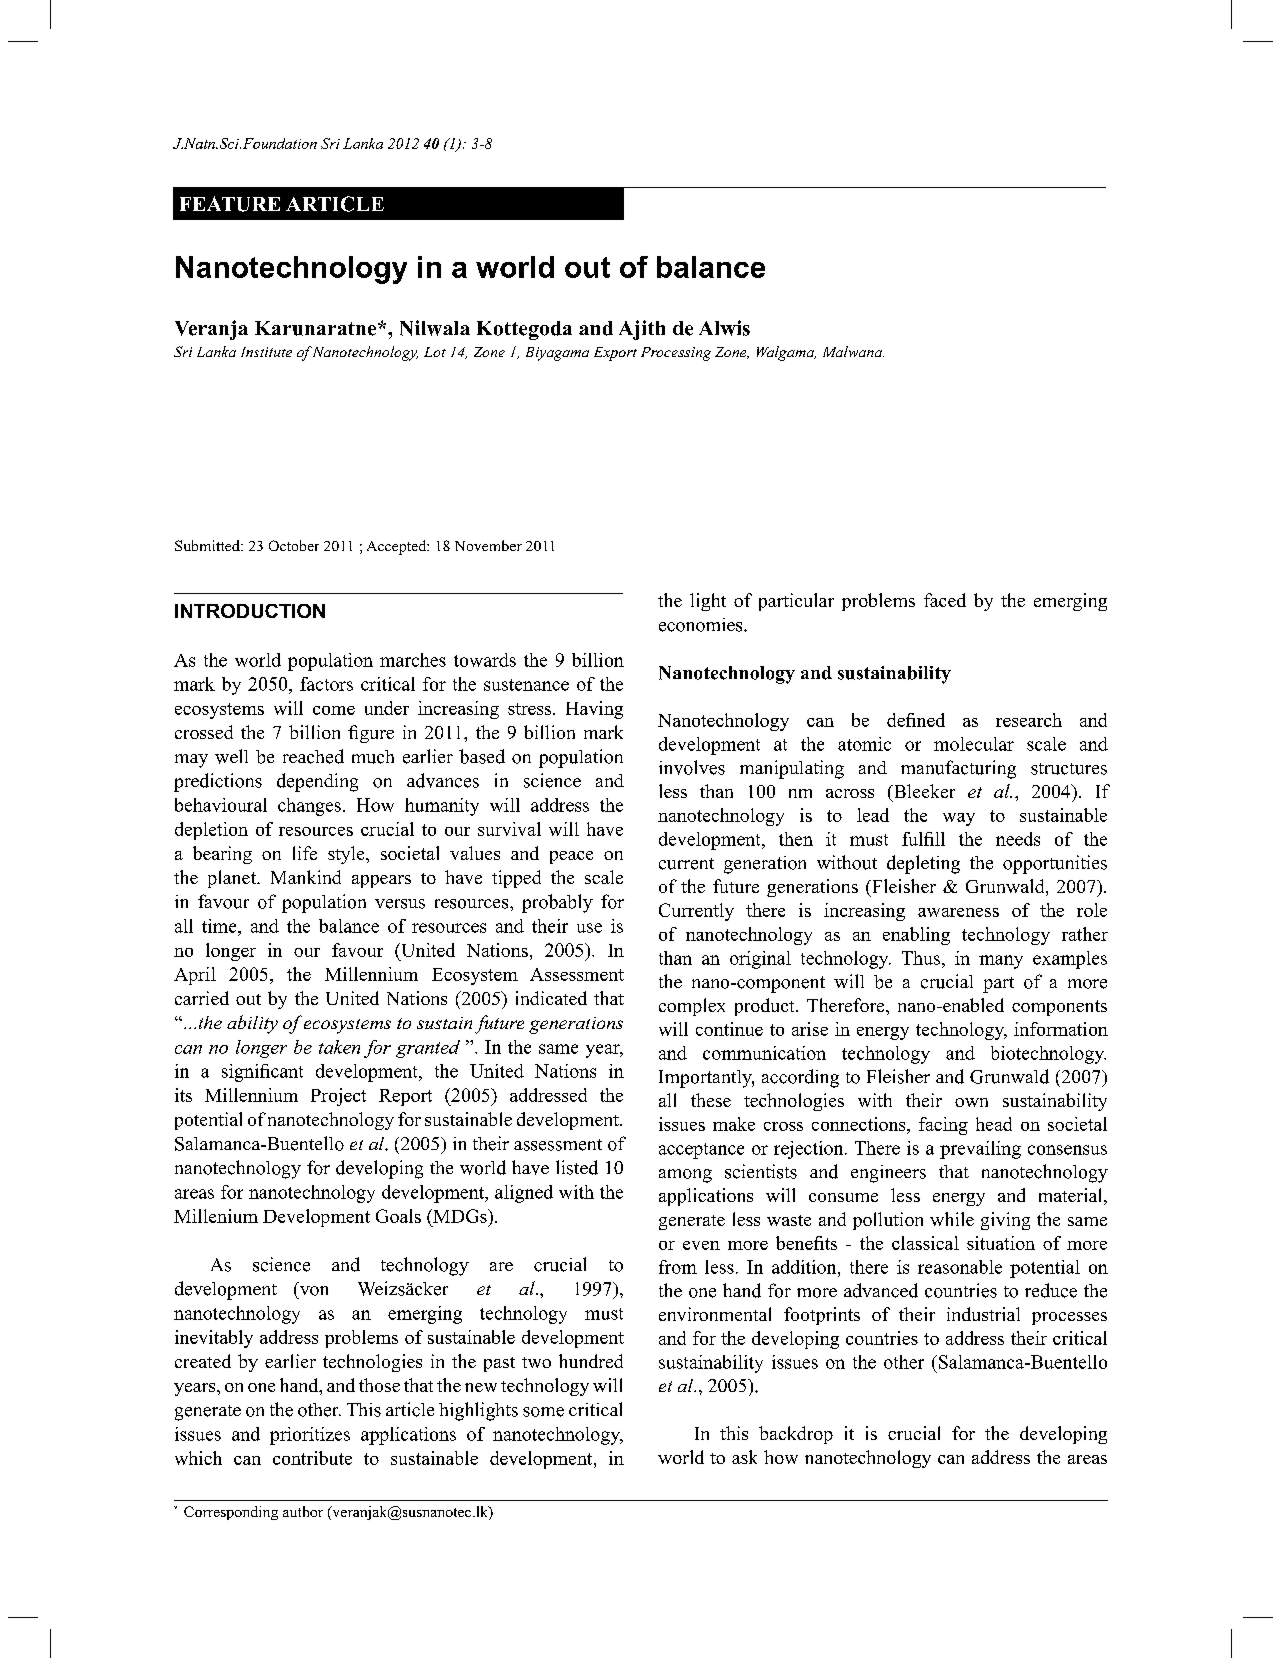  Describe the element at coordinates (305, 853) in the screenshot. I see `life` at that location.
